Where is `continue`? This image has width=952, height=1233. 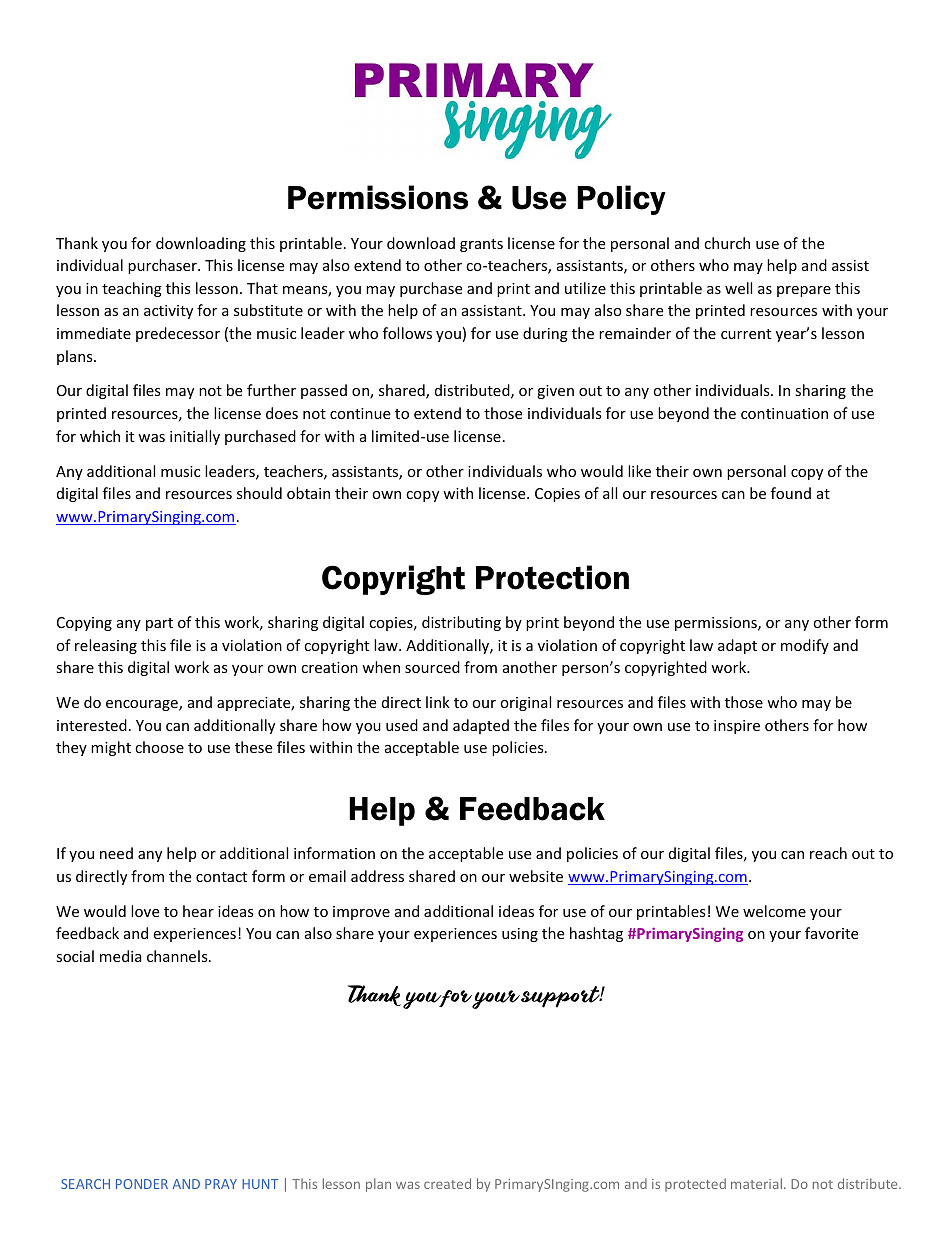 continue is located at coordinates (360, 413).
